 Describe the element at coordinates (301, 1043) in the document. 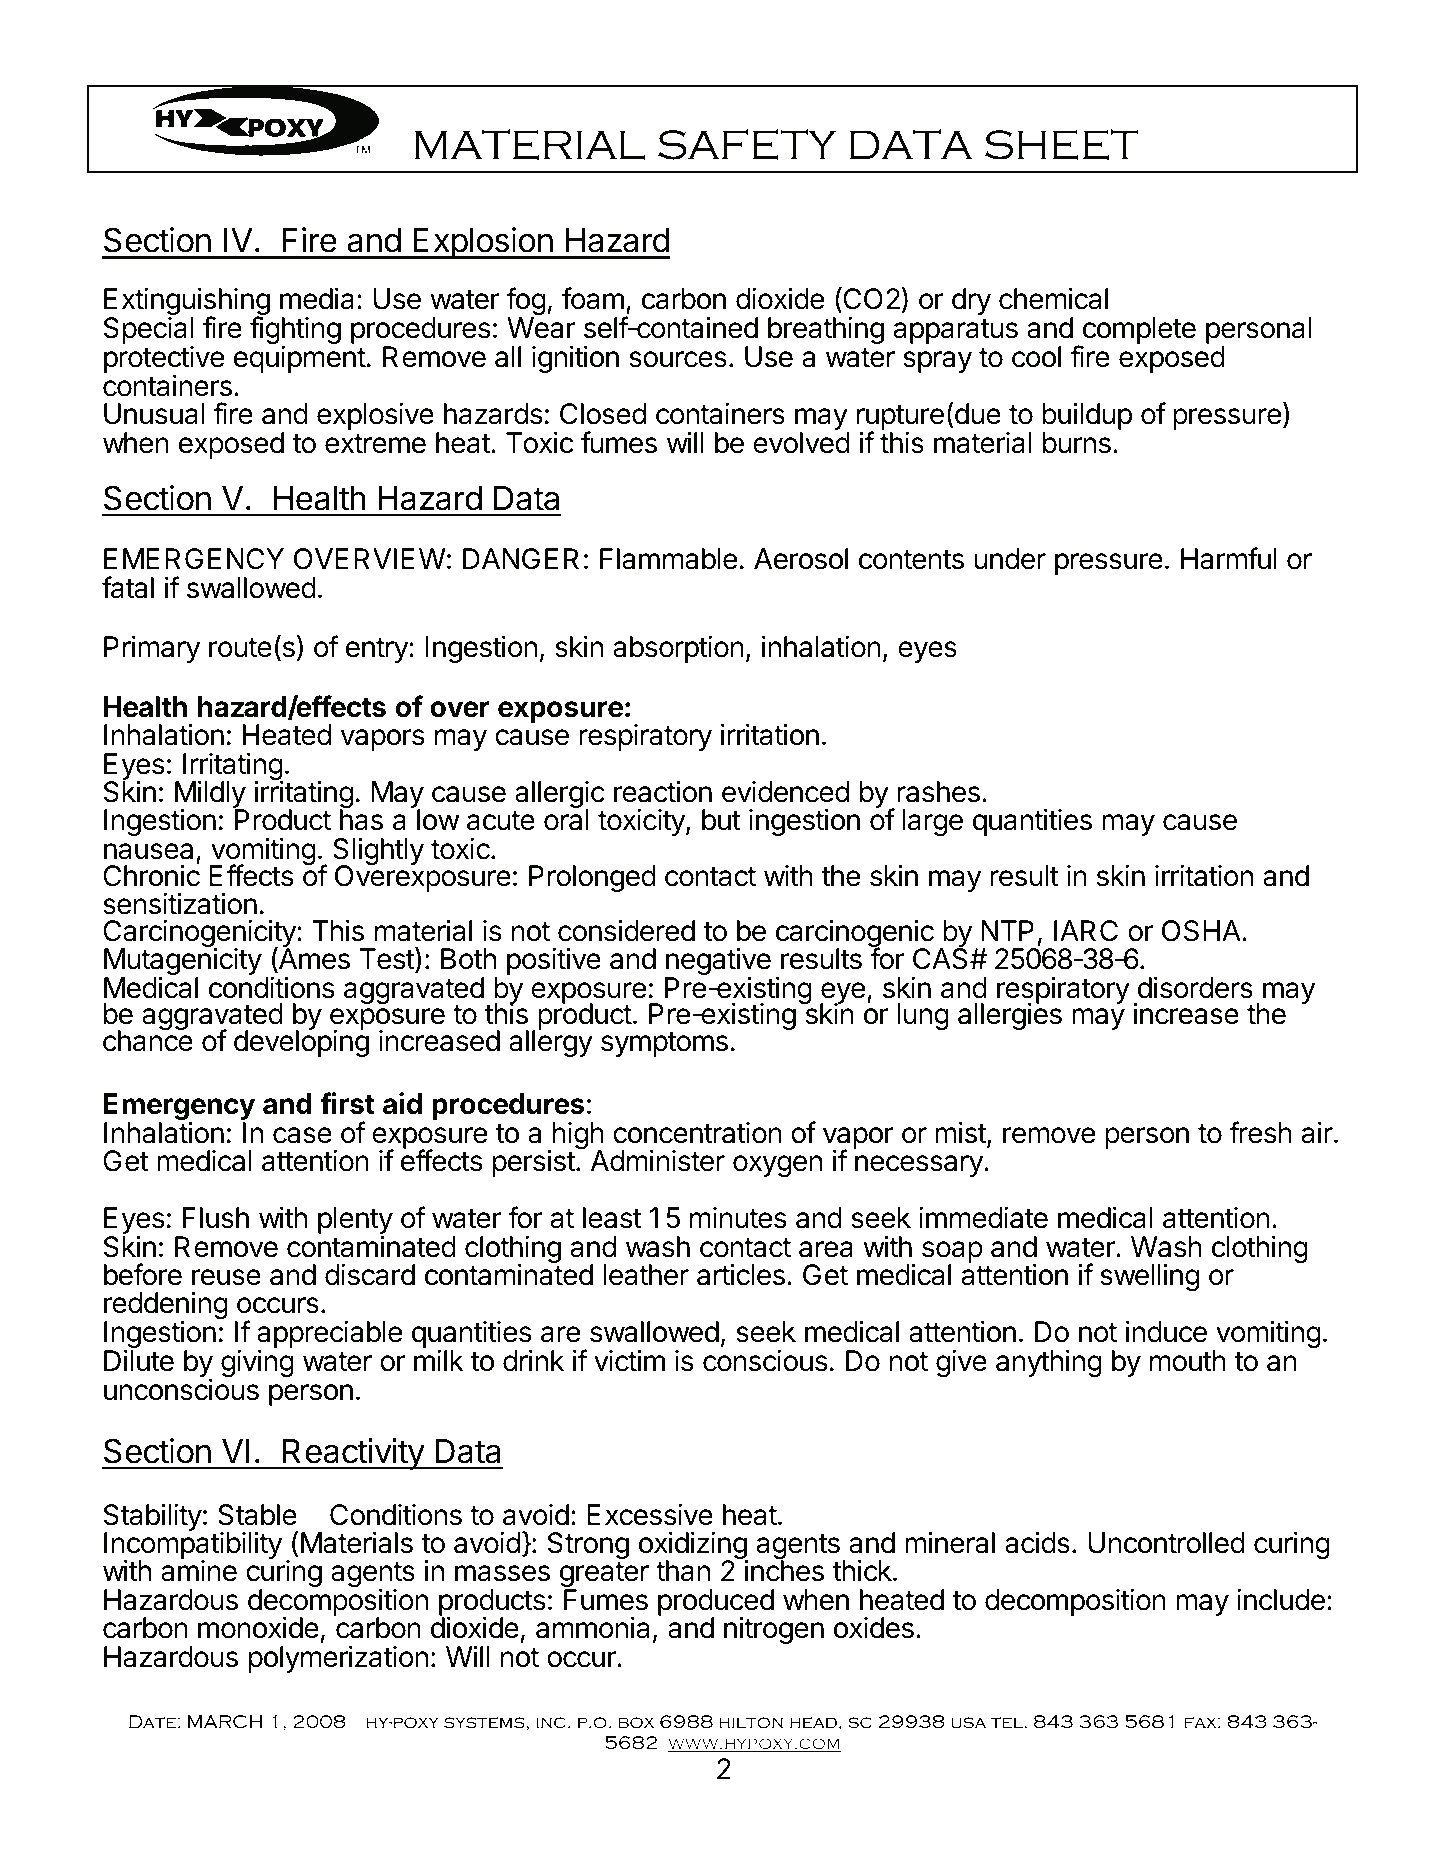

I see `developing` at that location.
